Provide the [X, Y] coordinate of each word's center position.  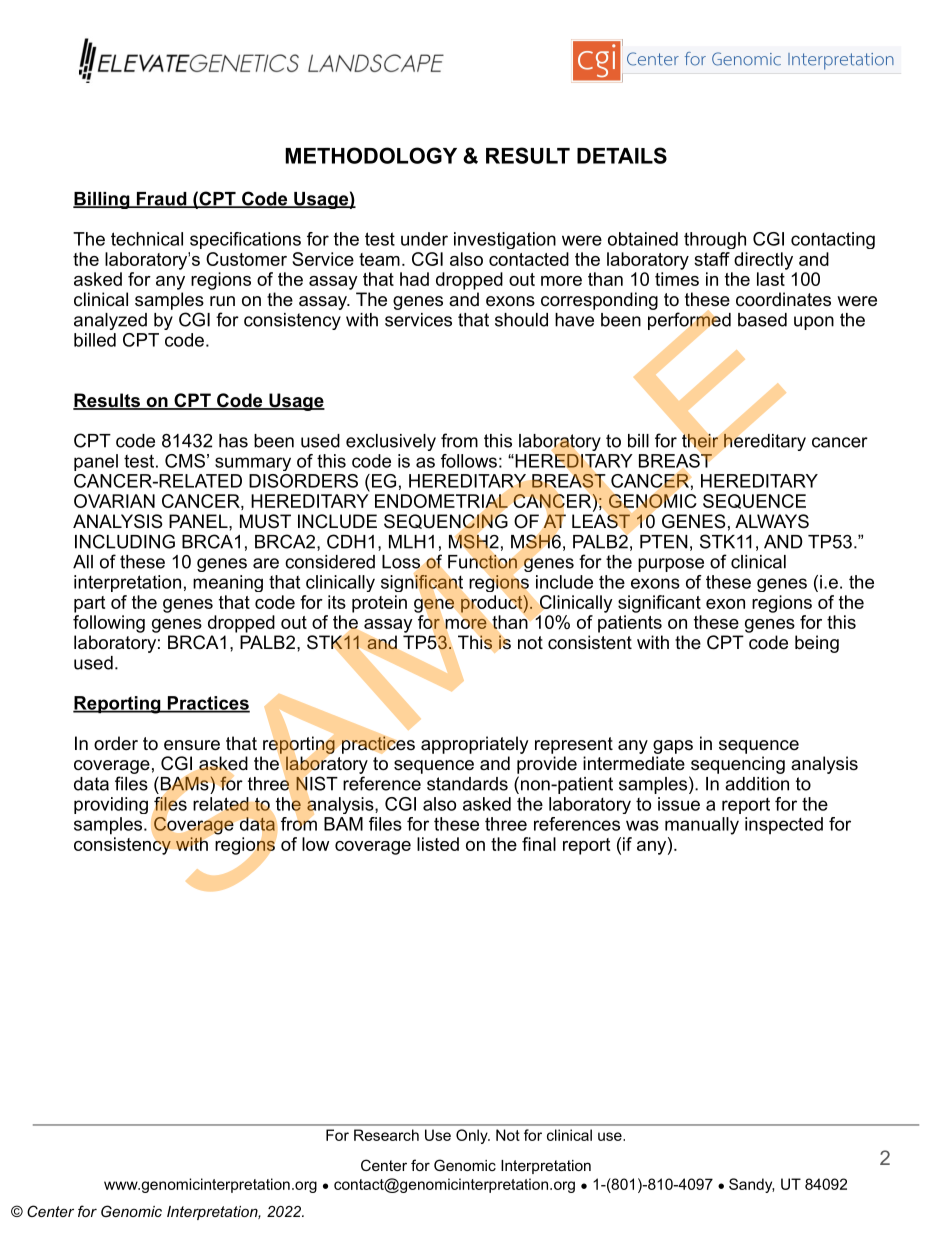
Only [473, 1136]
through [715, 240]
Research [386, 1135]
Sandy [751, 1185]
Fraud [161, 200]
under [424, 239]
